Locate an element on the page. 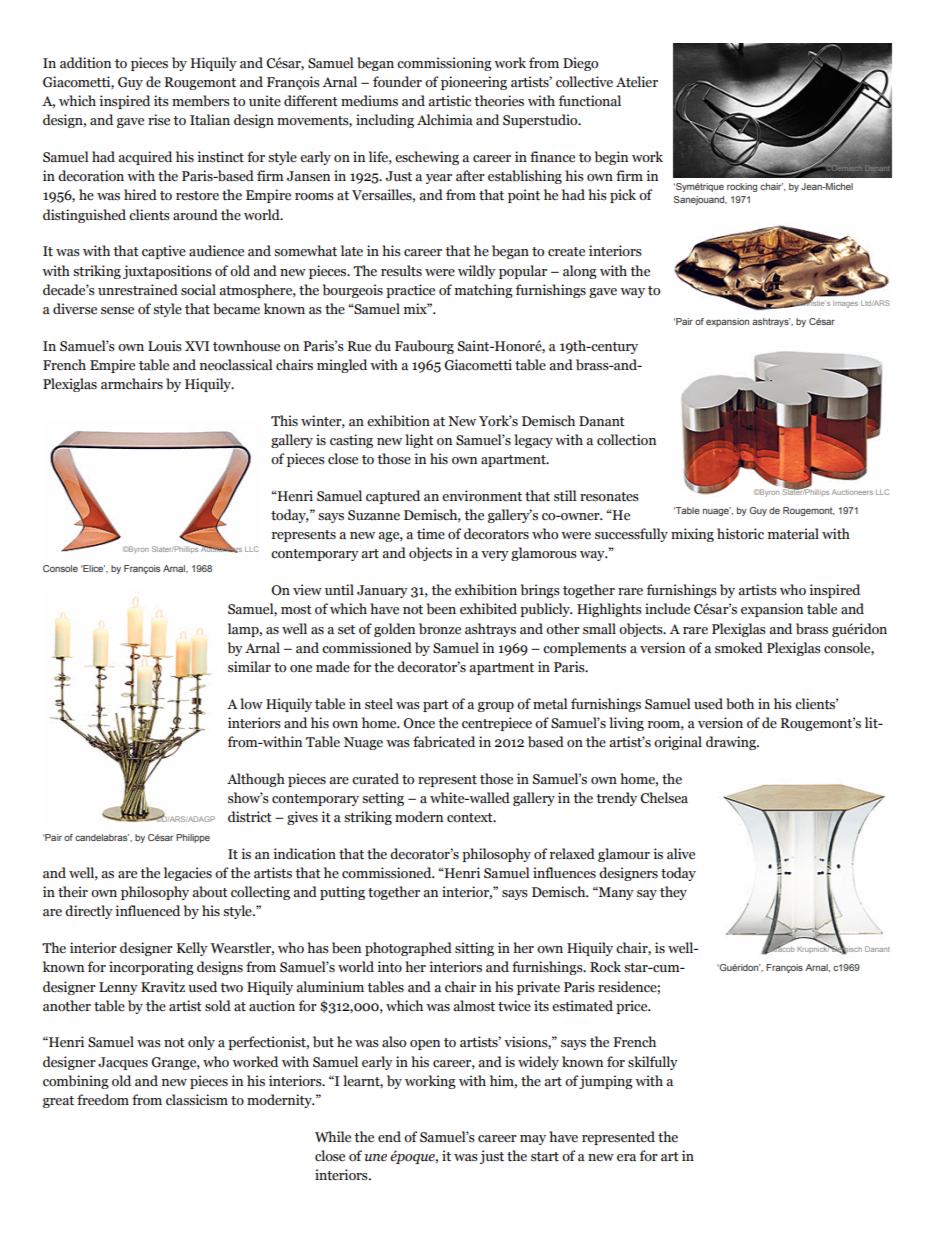 This document has width=952, height=1233. This is located at coordinates (284, 420).
